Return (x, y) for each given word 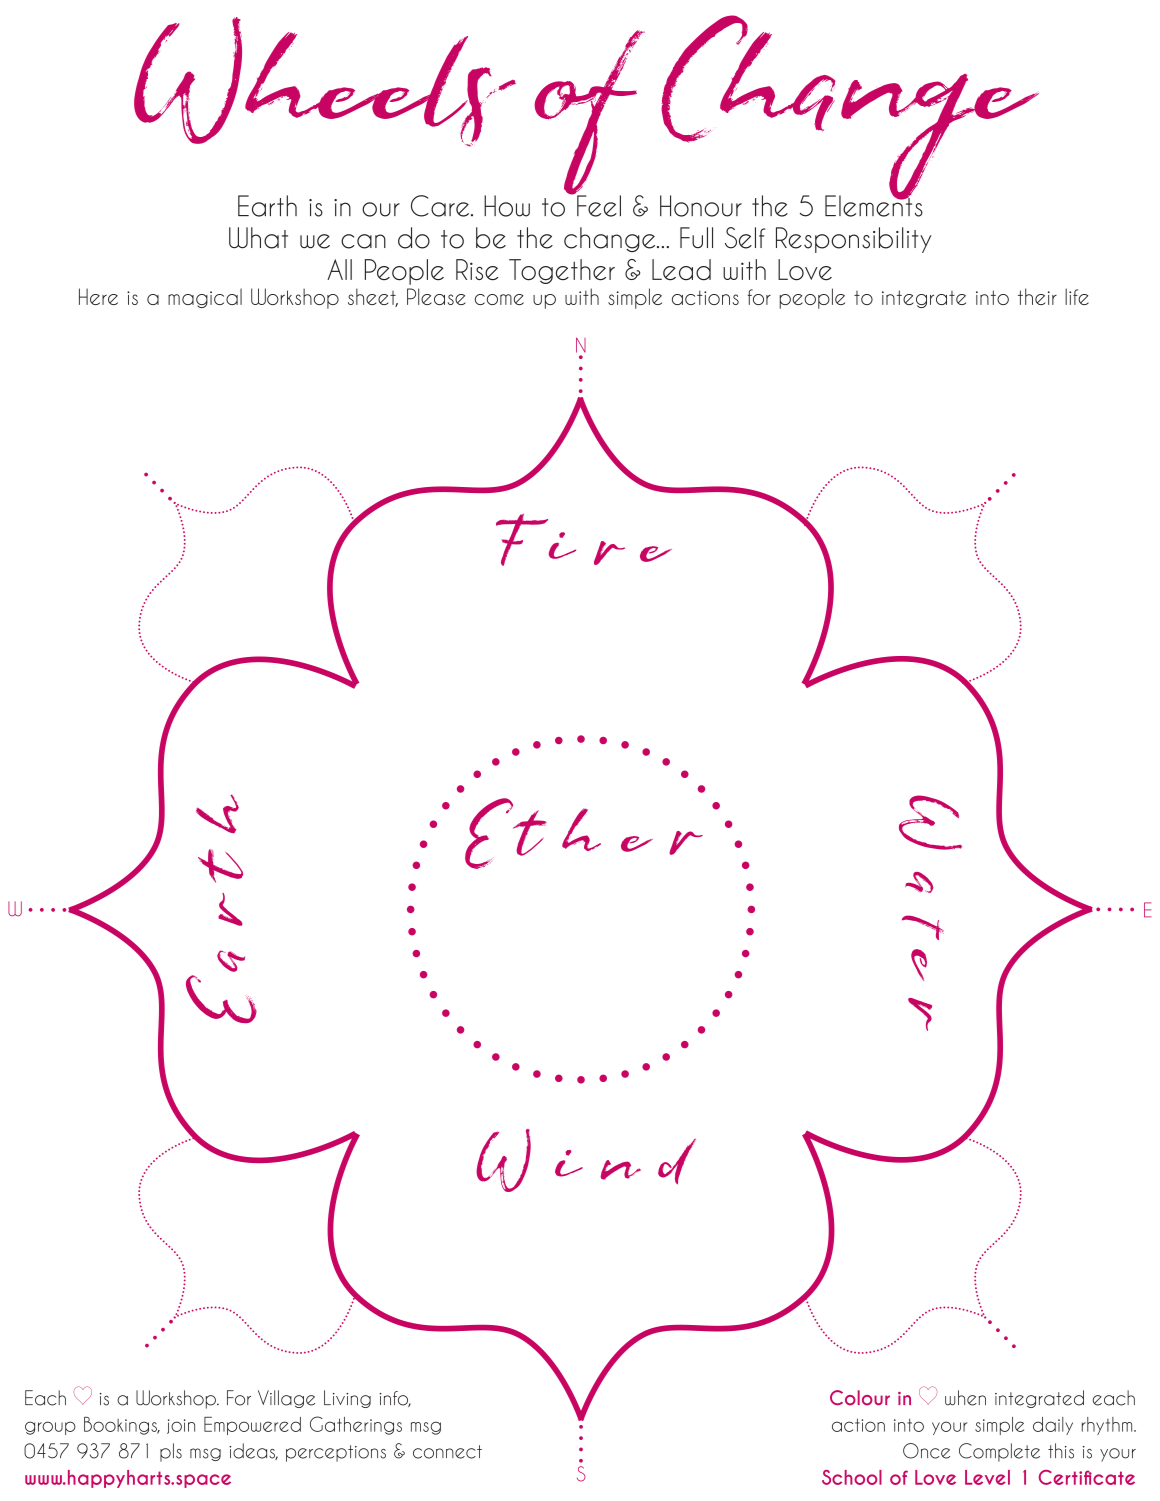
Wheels (325, 82)
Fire (584, 540)
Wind (586, 1160)
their (1037, 296)
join (181, 1426)
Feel (598, 205)
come (499, 299)
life (1077, 296)
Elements (874, 205)
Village (286, 1399)
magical (205, 298)
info (395, 1399)
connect (447, 1452)
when (965, 1398)
